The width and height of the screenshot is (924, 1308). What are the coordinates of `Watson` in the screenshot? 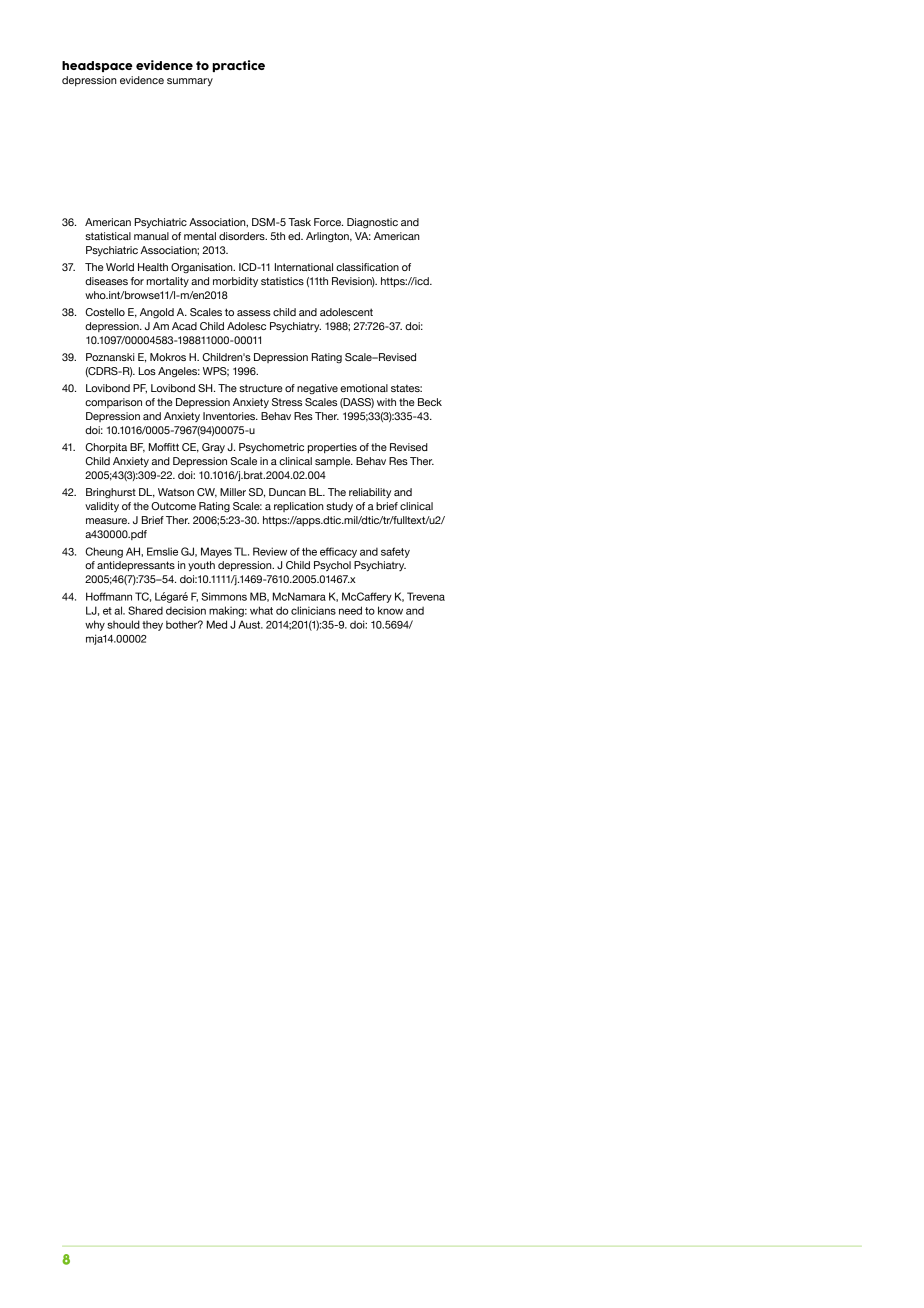 It's located at (176, 492).
